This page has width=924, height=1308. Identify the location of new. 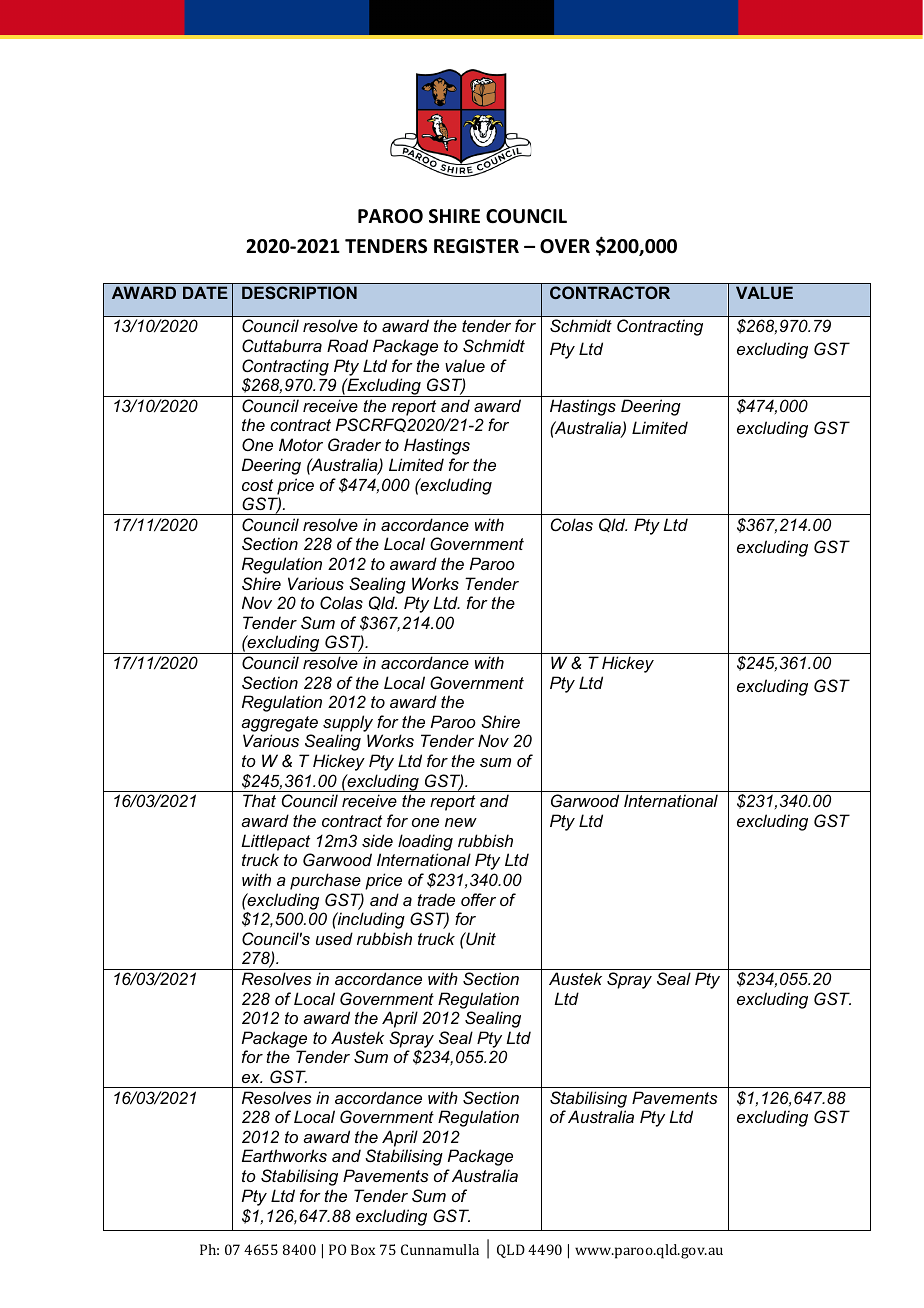
(461, 822).
